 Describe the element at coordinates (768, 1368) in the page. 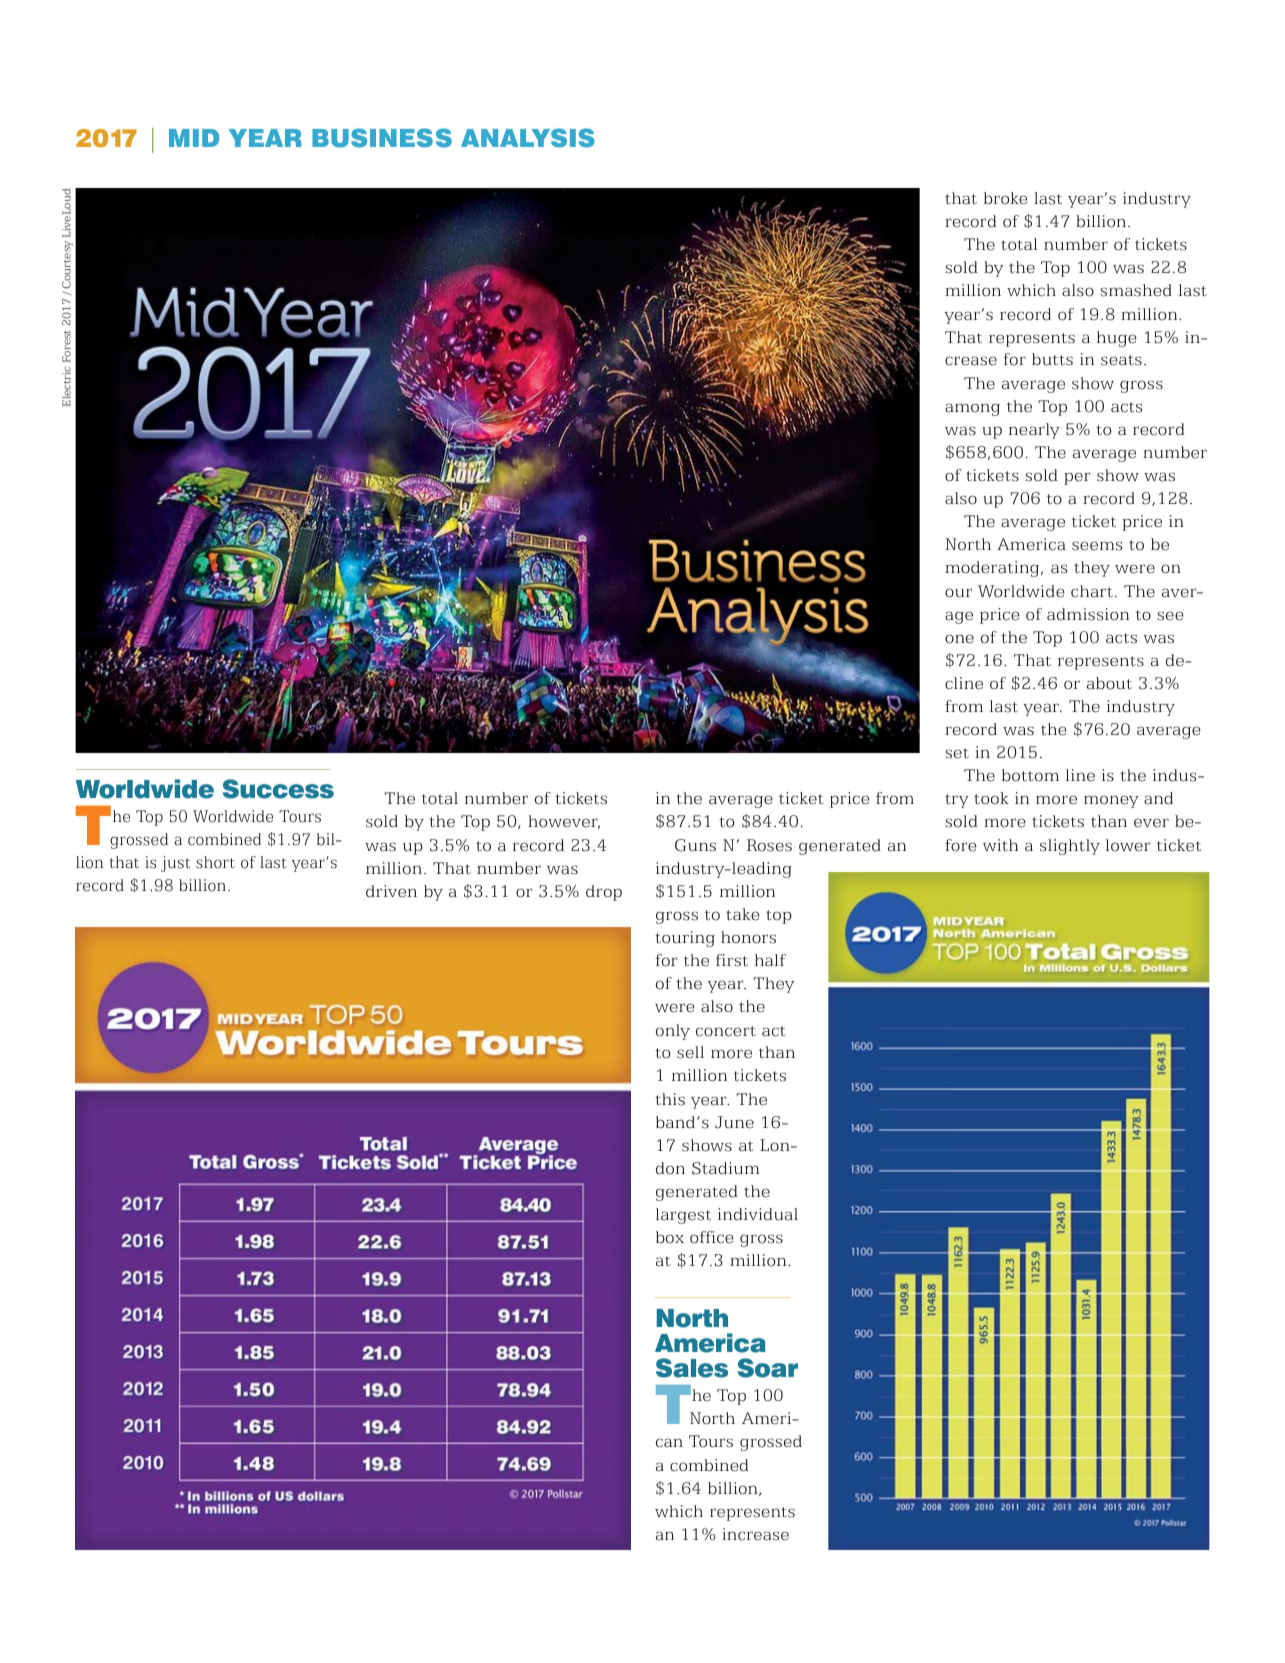

I see `Soar` at that location.
